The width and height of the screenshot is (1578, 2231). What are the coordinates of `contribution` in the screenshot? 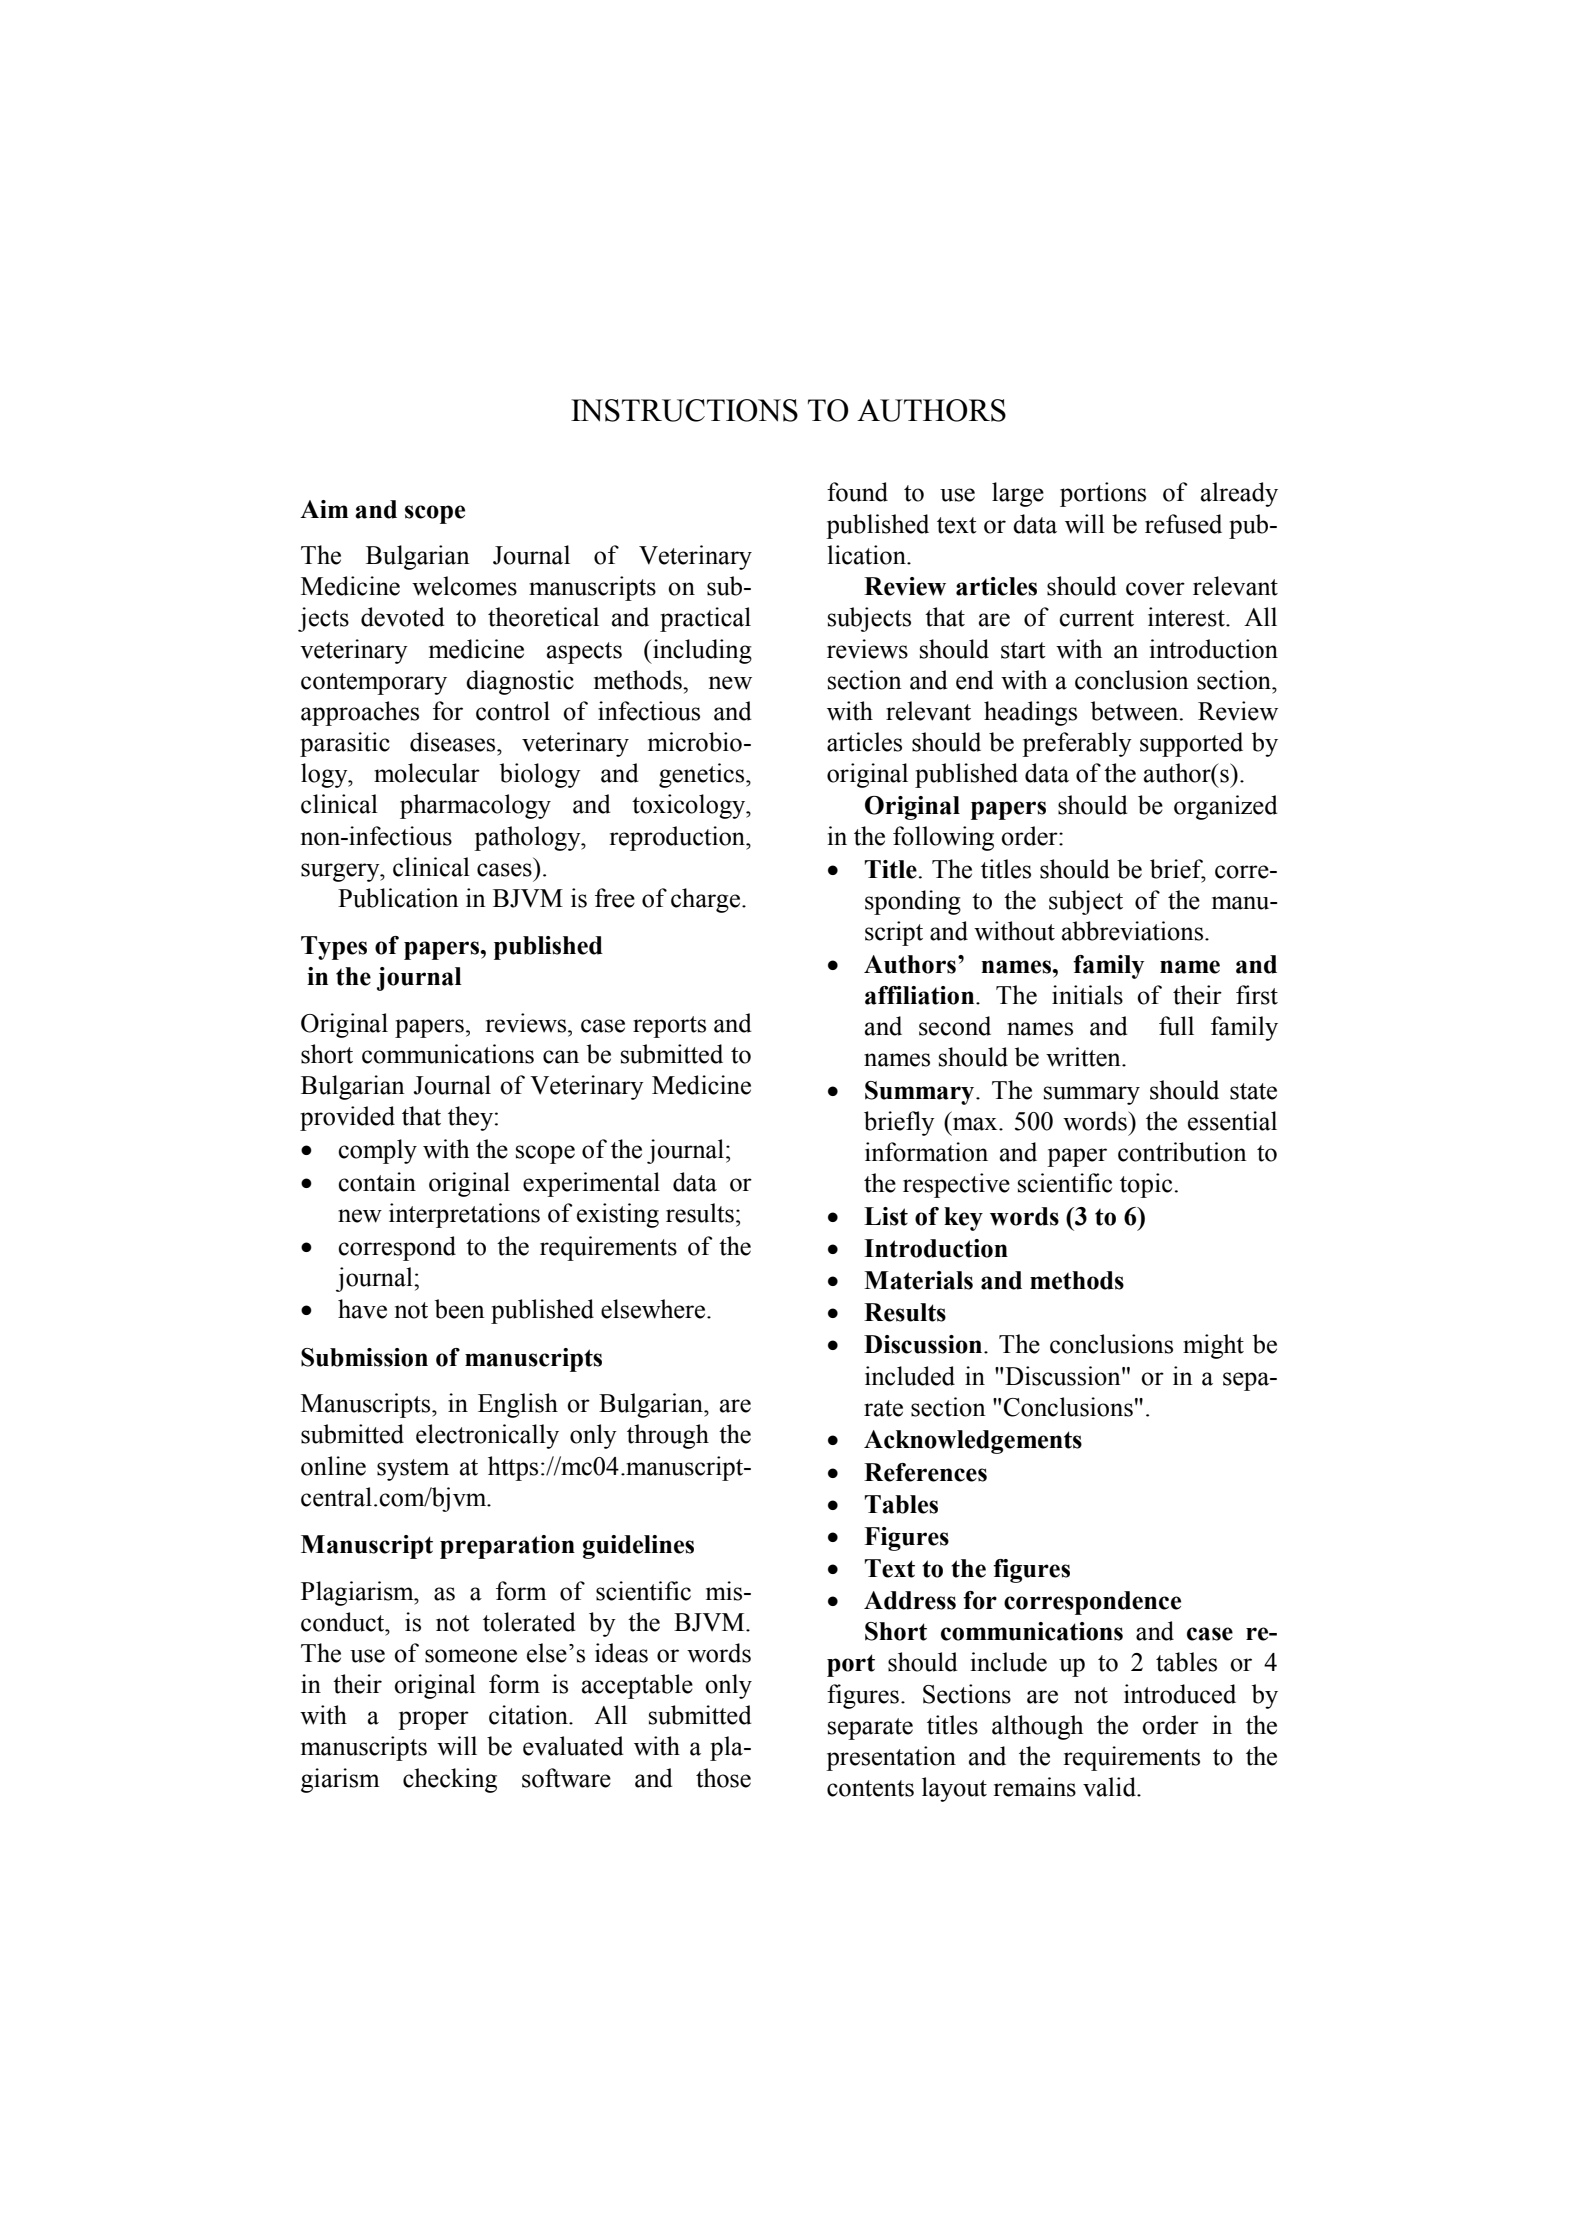 It's located at (1182, 1152).
